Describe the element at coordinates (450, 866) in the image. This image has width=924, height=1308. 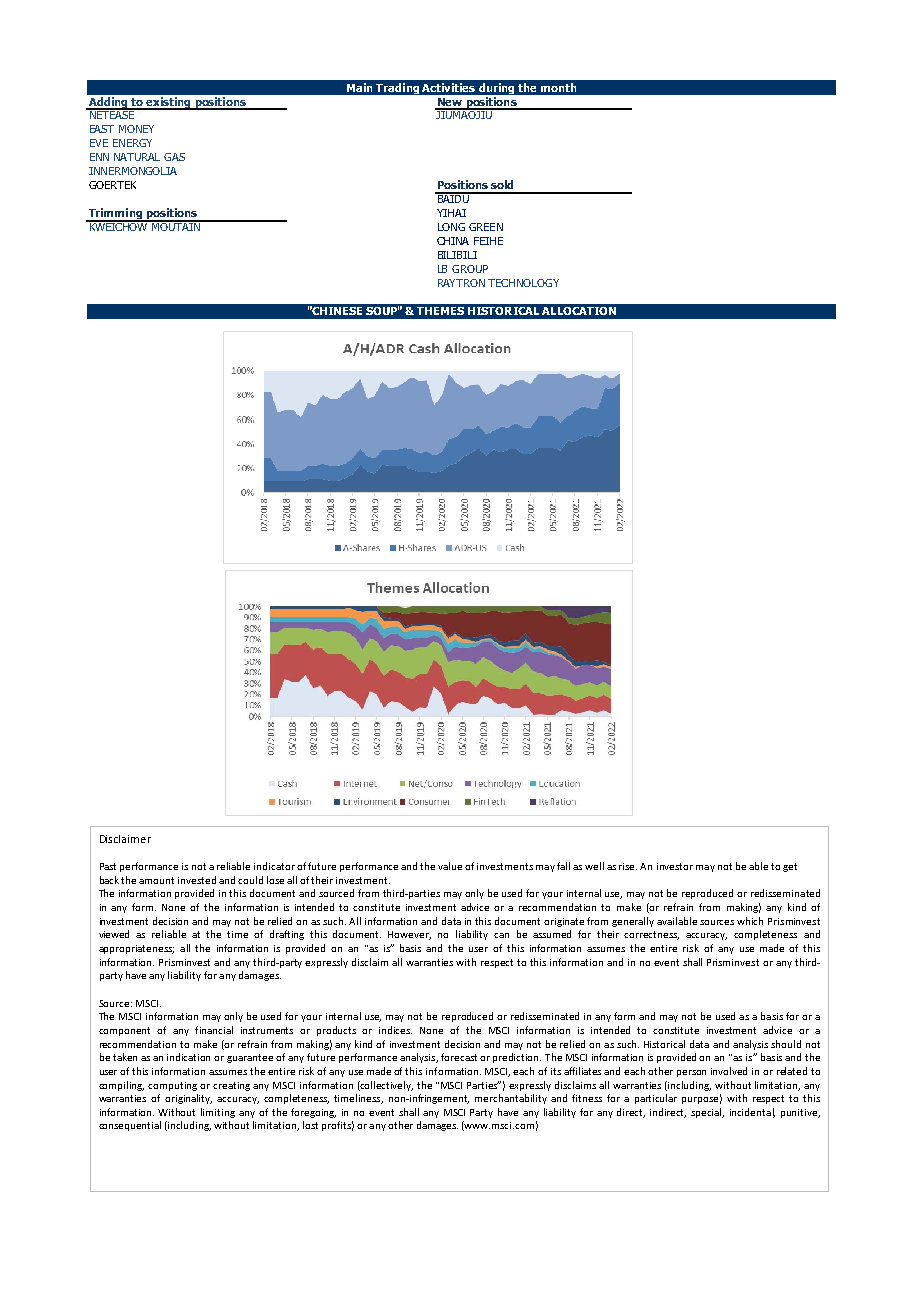
I see `value` at that location.
